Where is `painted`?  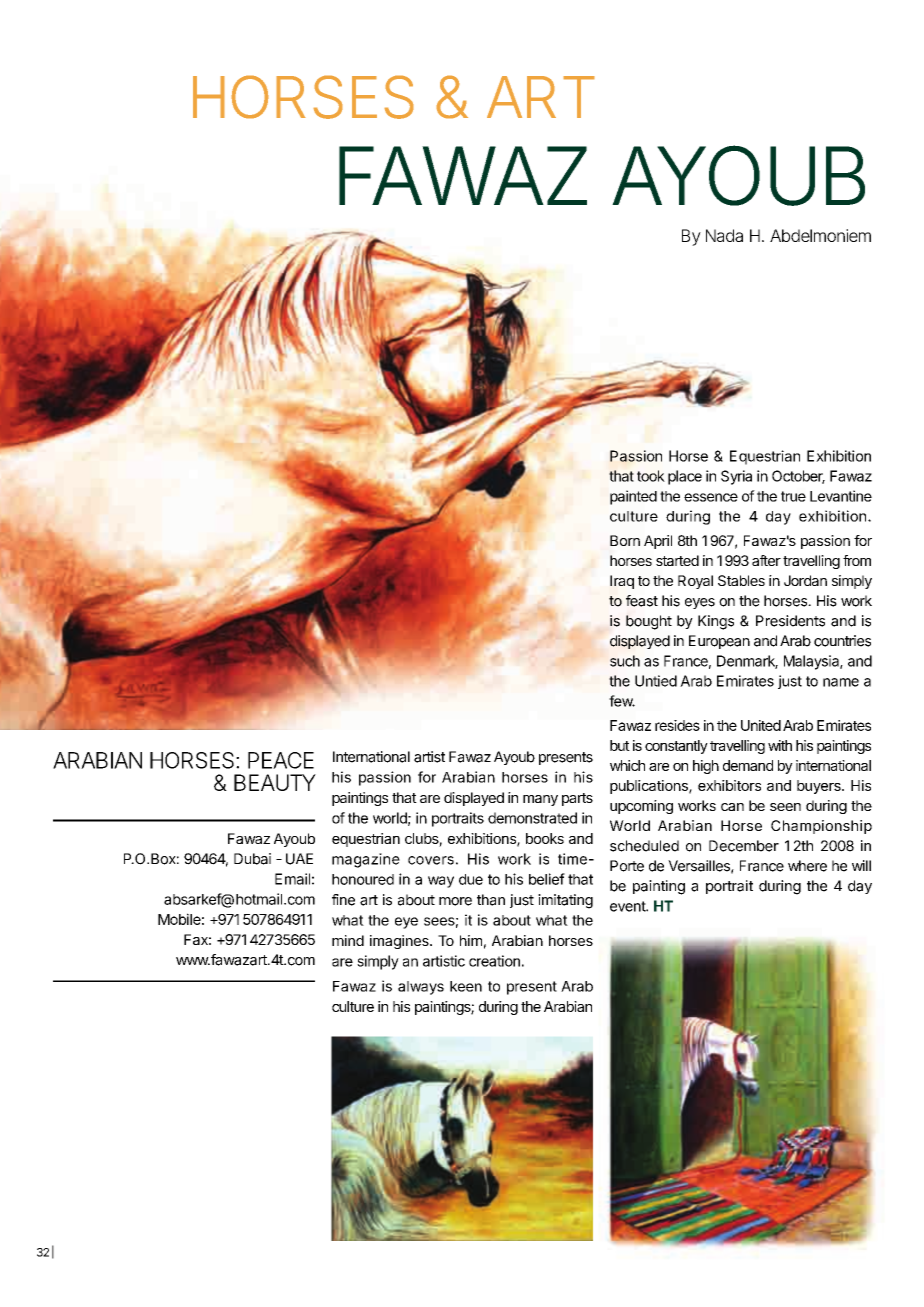
painted is located at coordinates (633, 497).
